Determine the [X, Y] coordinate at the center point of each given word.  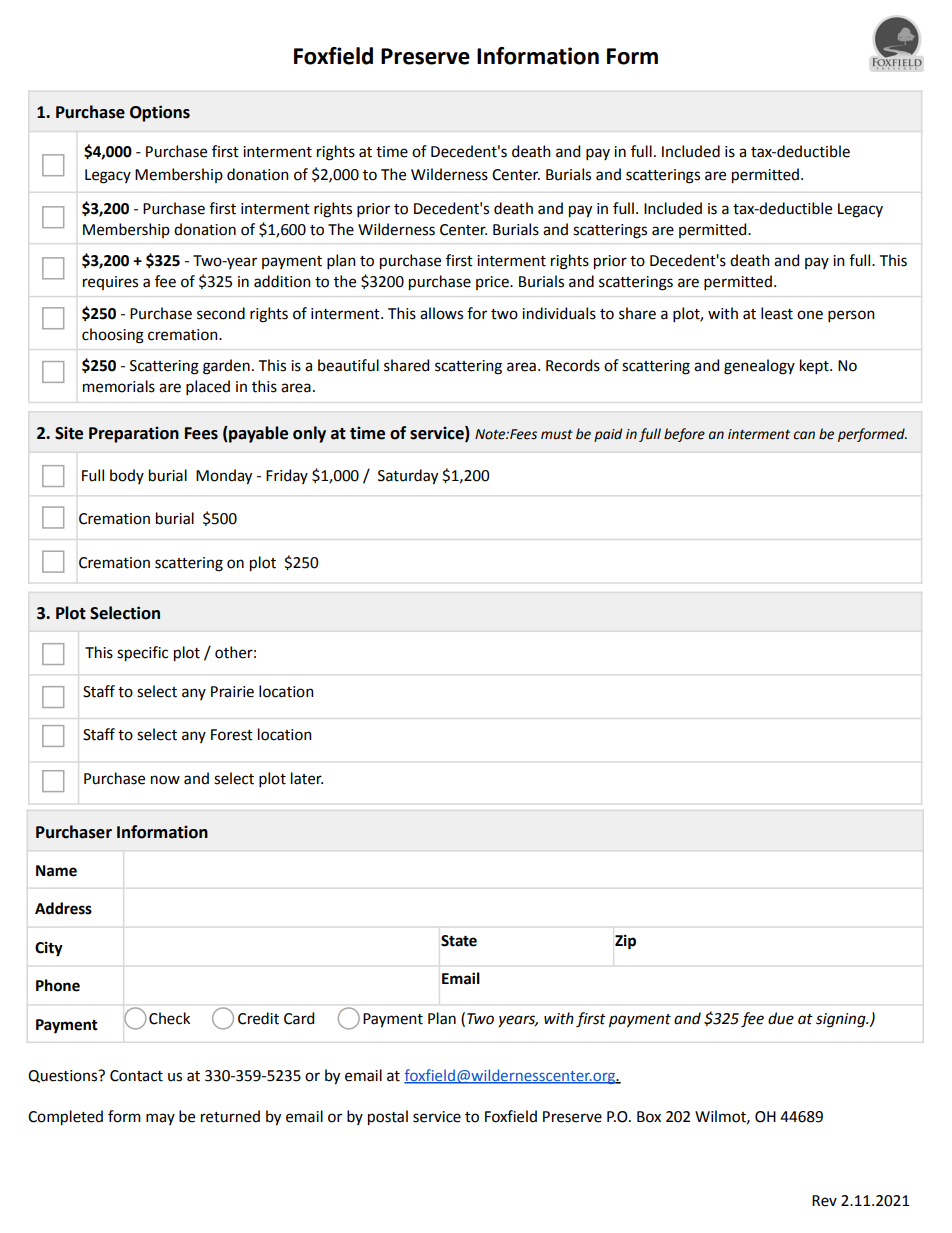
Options [160, 113]
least [777, 313]
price [493, 283]
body [127, 476]
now [165, 780]
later [307, 778]
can [804, 435]
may [160, 1119]
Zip [625, 942]
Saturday [408, 477]
